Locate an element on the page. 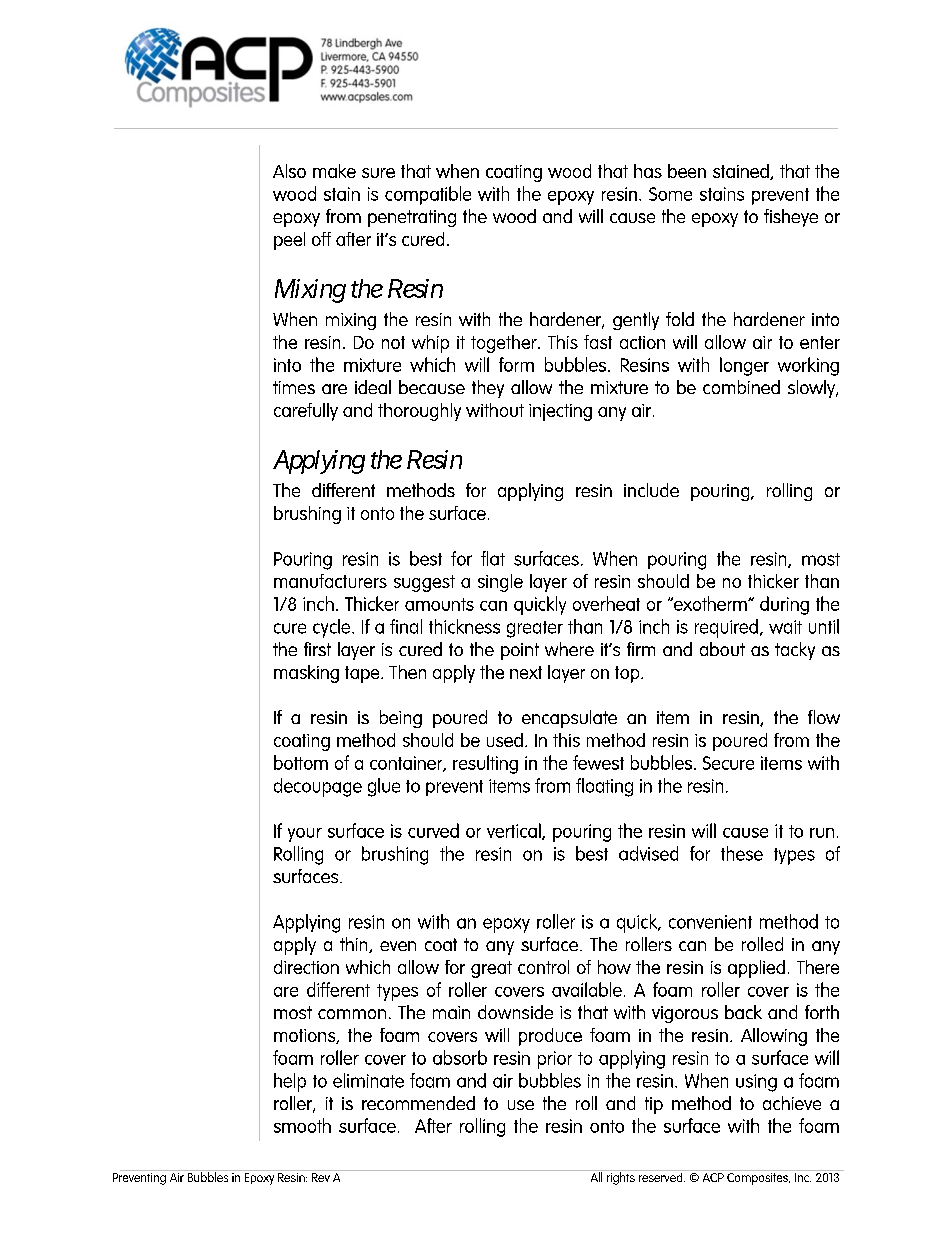 The height and width of the document is (1233, 952). make is located at coordinates (334, 171).
